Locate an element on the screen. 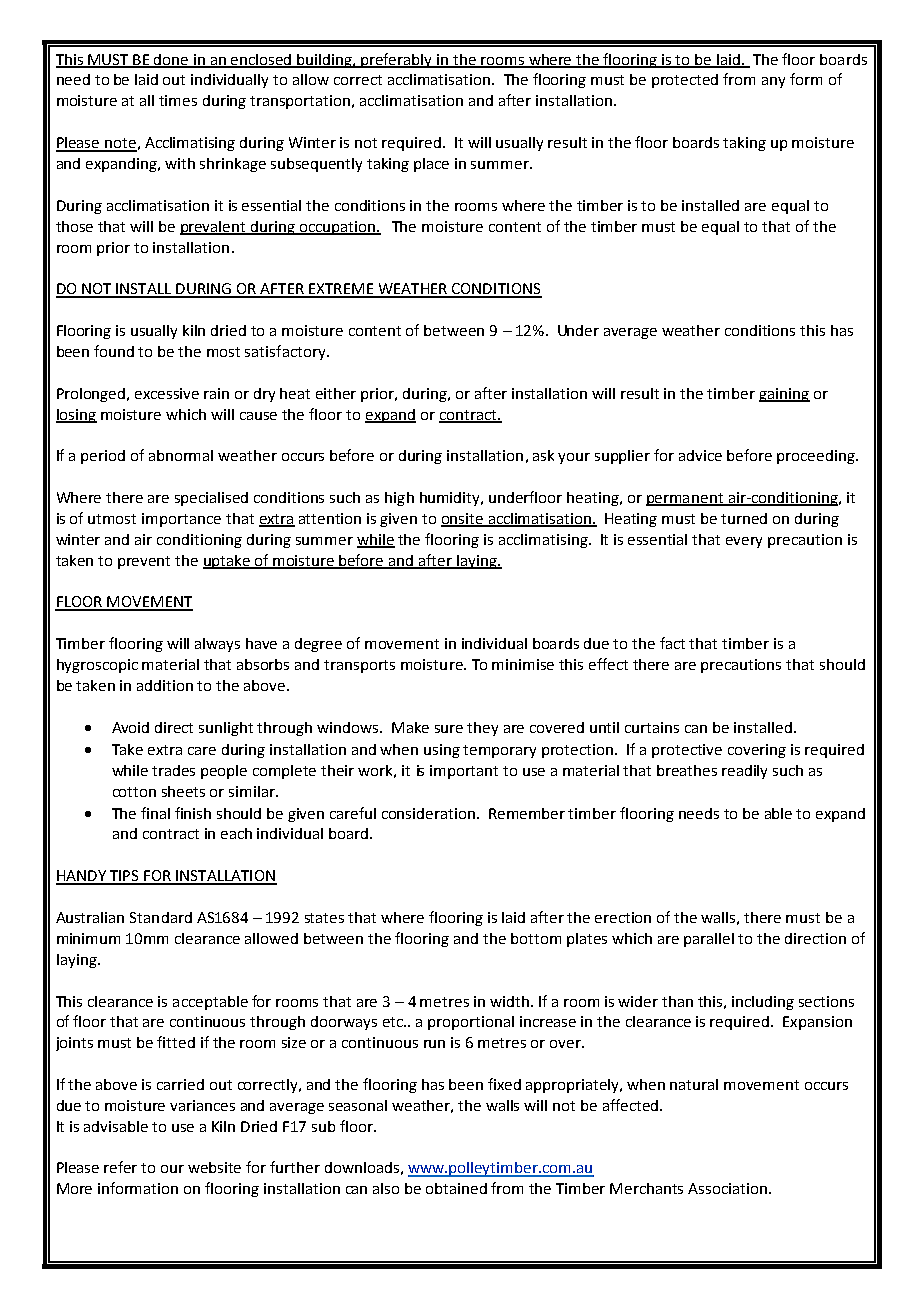 The width and height of the screenshot is (924, 1308). always is located at coordinates (217, 645).
